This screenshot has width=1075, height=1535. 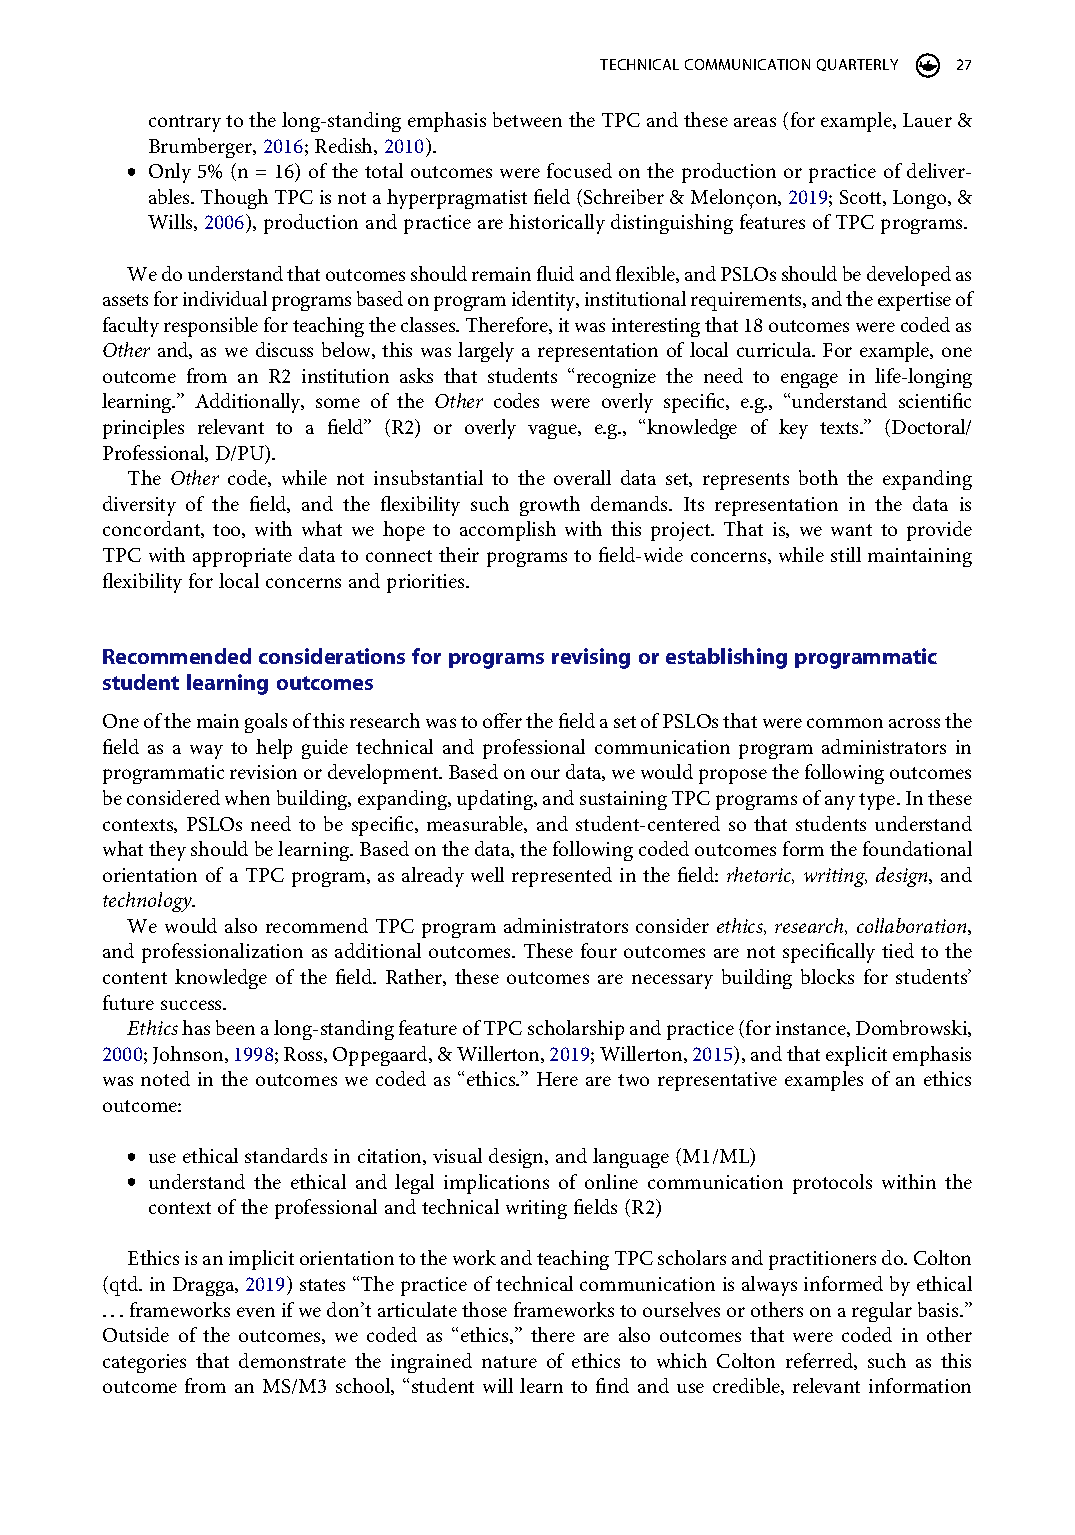 I want to click on nature, so click(x=509, y=1362).
